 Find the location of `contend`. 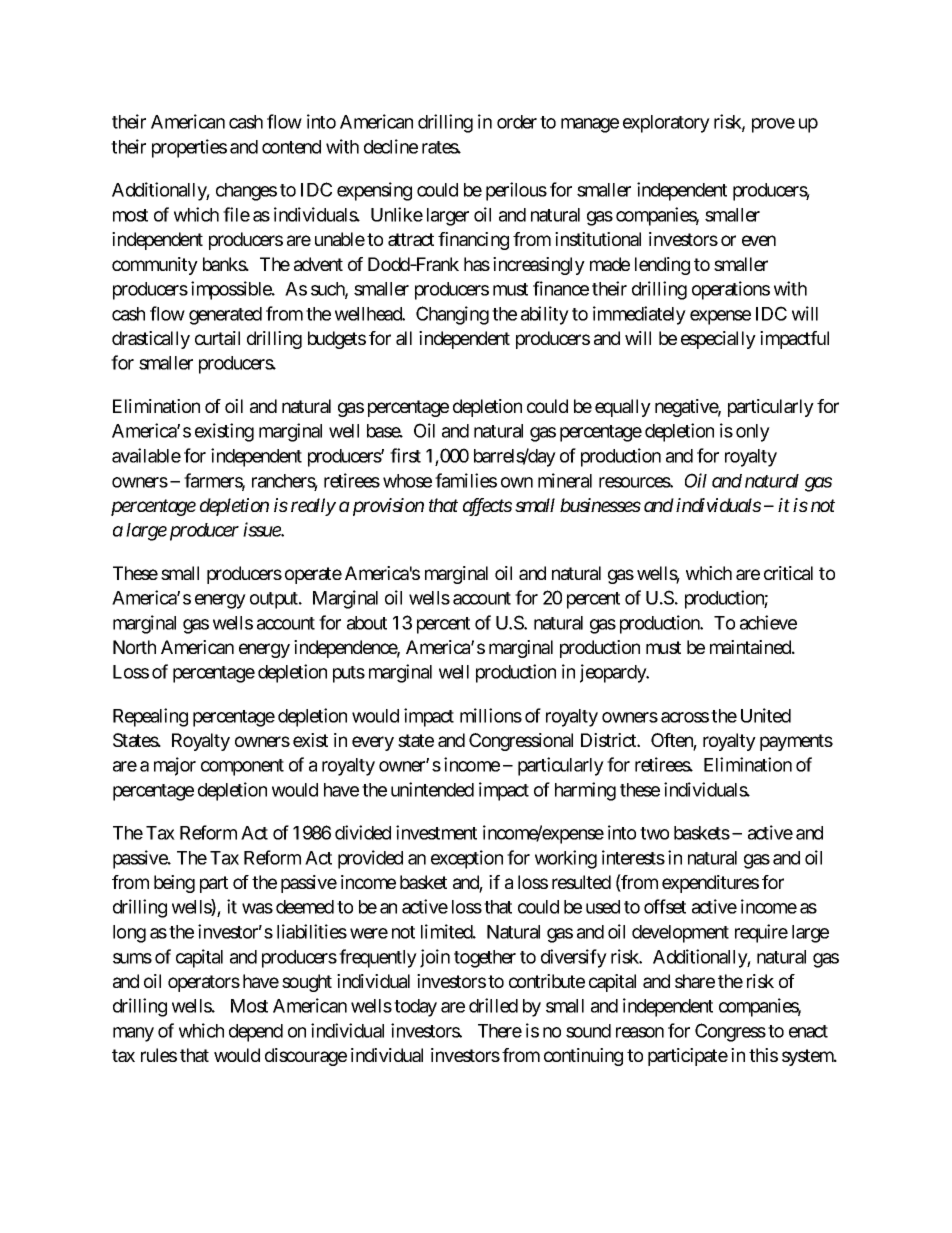

contend is located at coordinates (291, 147).
